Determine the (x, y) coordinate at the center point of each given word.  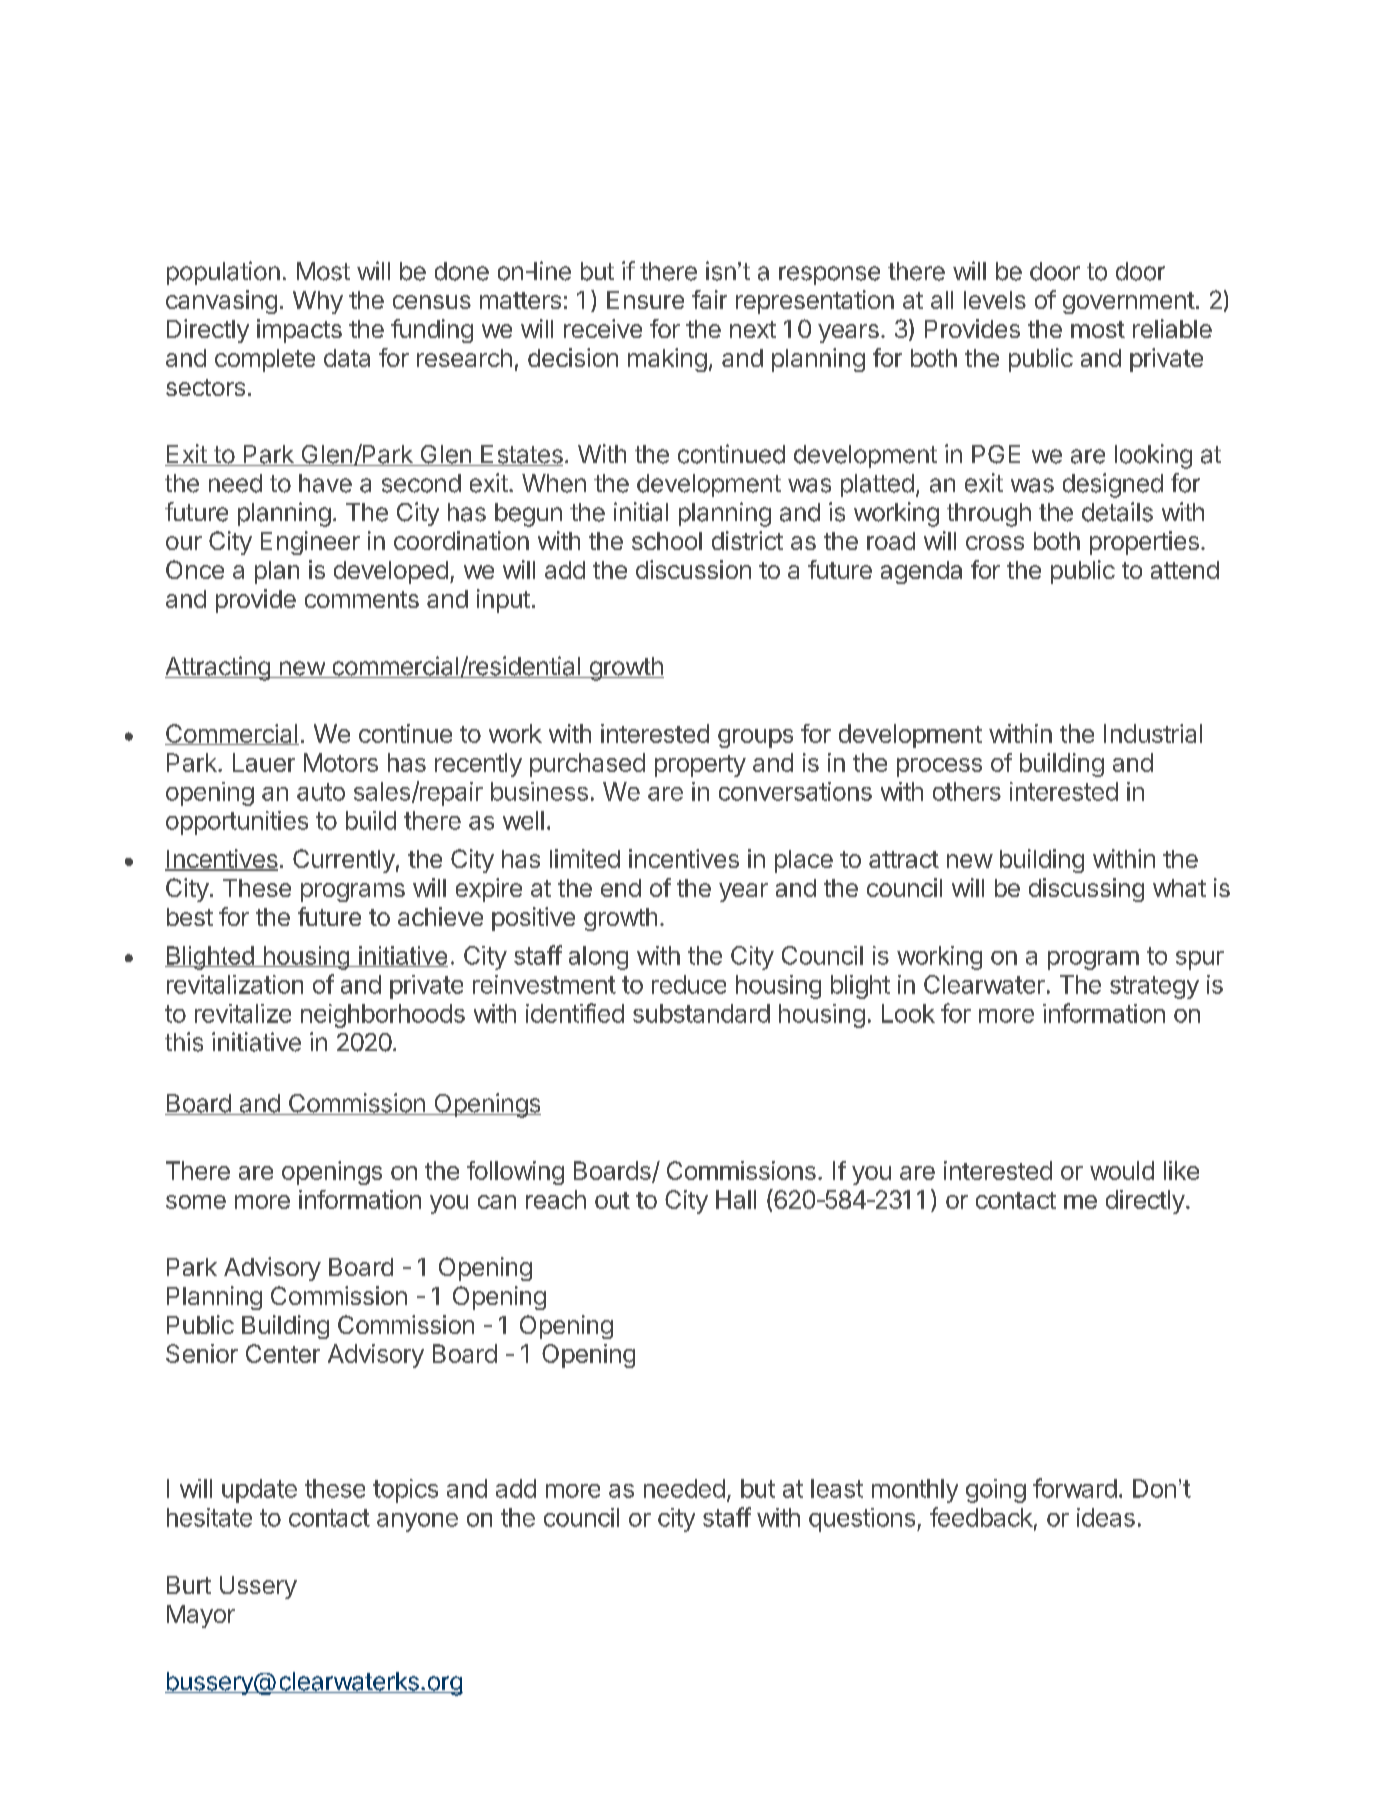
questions (862, 1520)
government (1129, 303)
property (700, 766)
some (196, 1202)
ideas (1106, 1517)
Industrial (1153, 733)
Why (318, 302)
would (1122, 1170)
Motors (341, 762)
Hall (736, 1199)
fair (709, 299)
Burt (189, 1585)
